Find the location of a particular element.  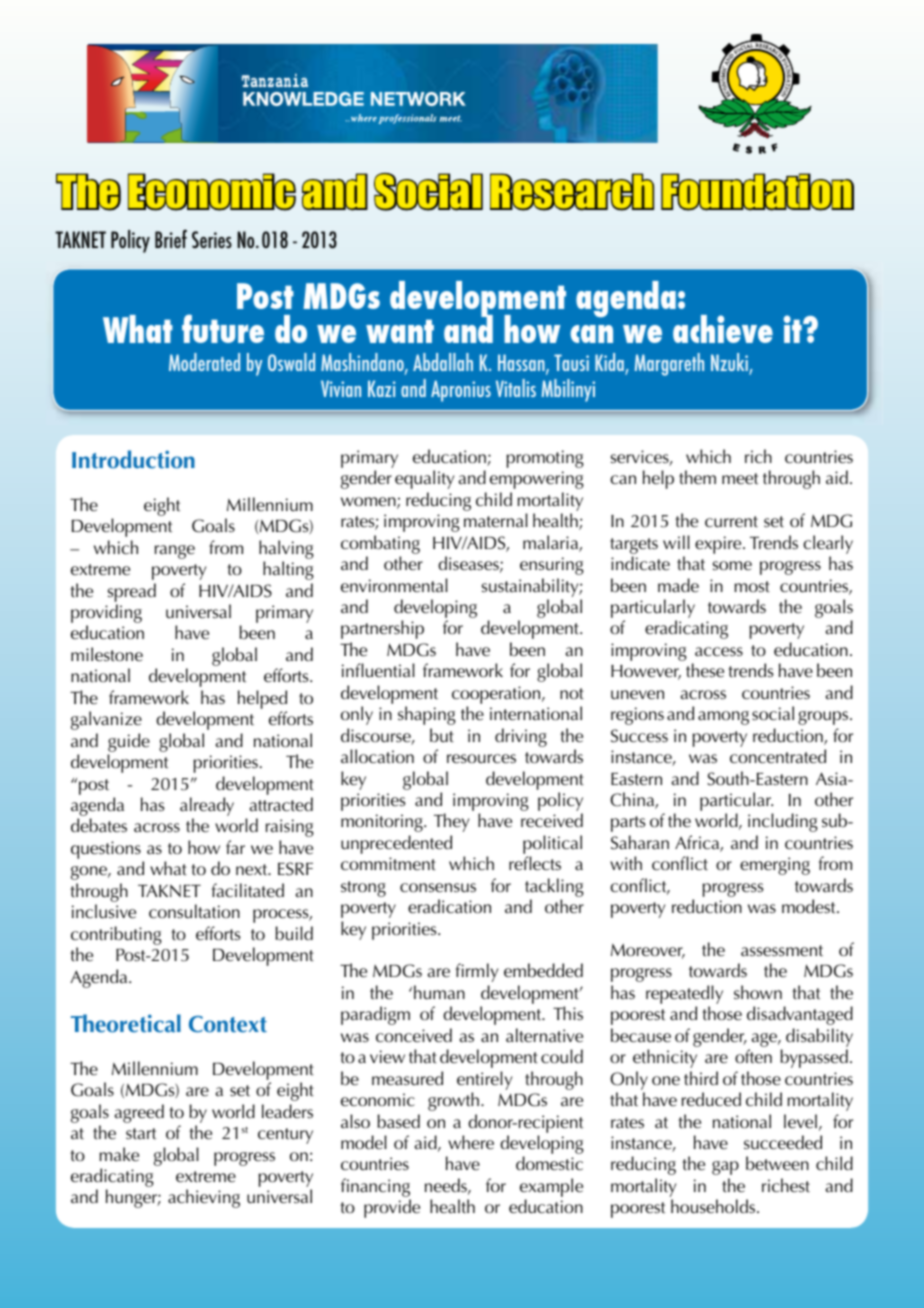

achieving is located at coordinates (204, 1198).
